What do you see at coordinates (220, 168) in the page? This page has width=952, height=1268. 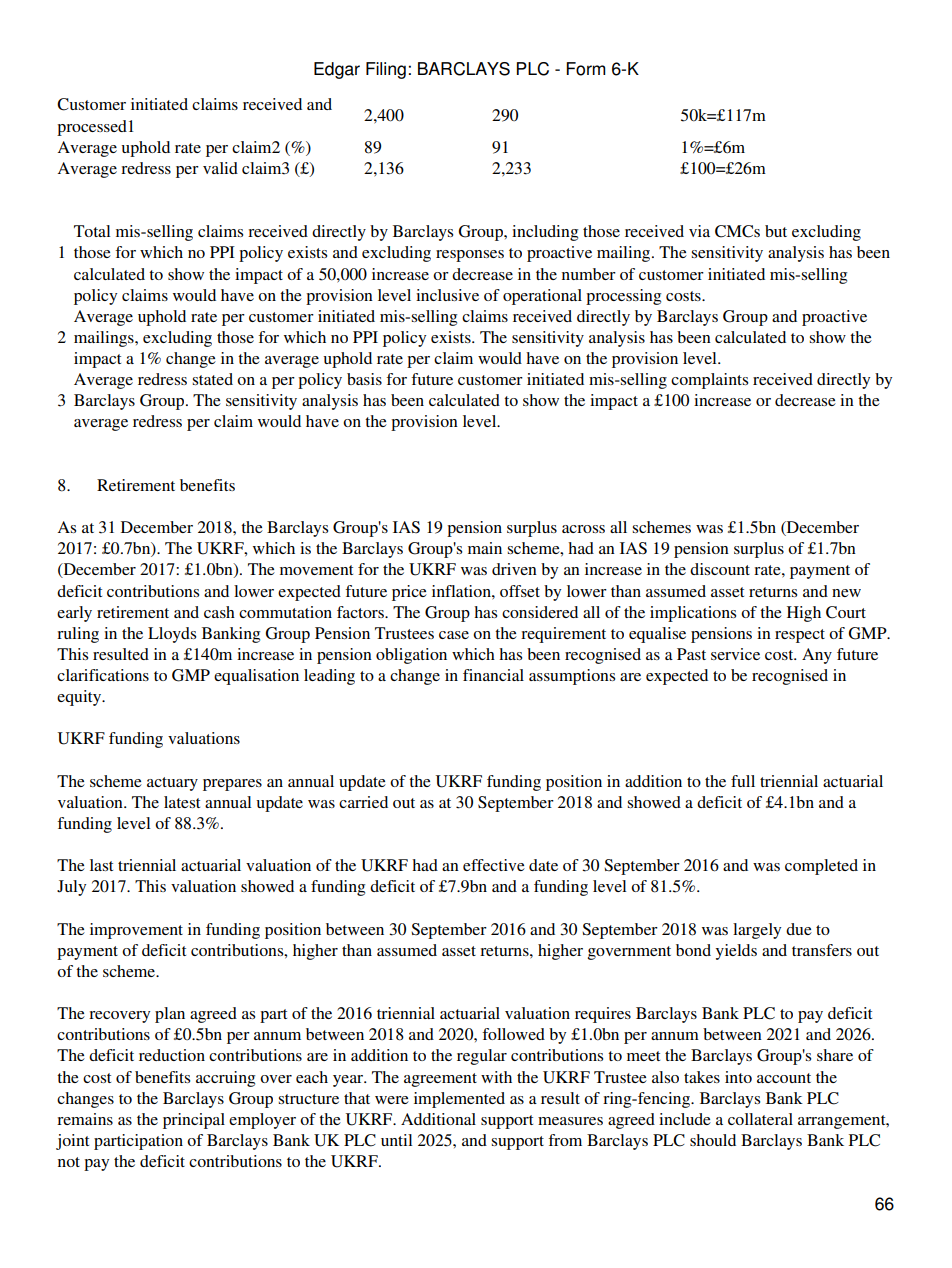 I see `valid` at bounding box center [220, 168].
